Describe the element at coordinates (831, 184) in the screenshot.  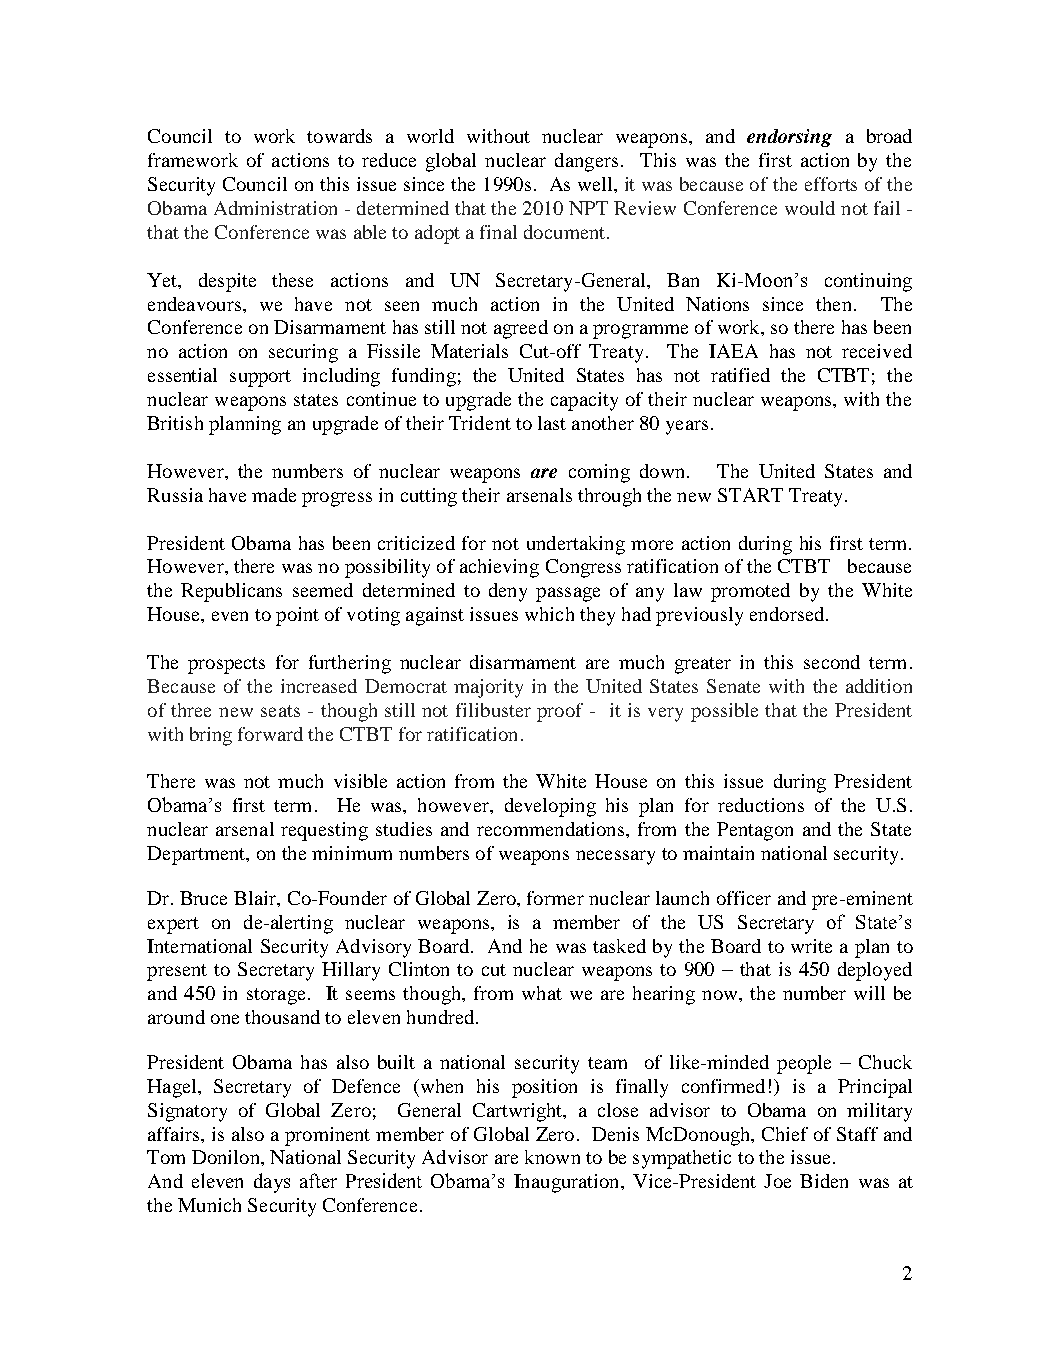
I see `efforts` at that location.
